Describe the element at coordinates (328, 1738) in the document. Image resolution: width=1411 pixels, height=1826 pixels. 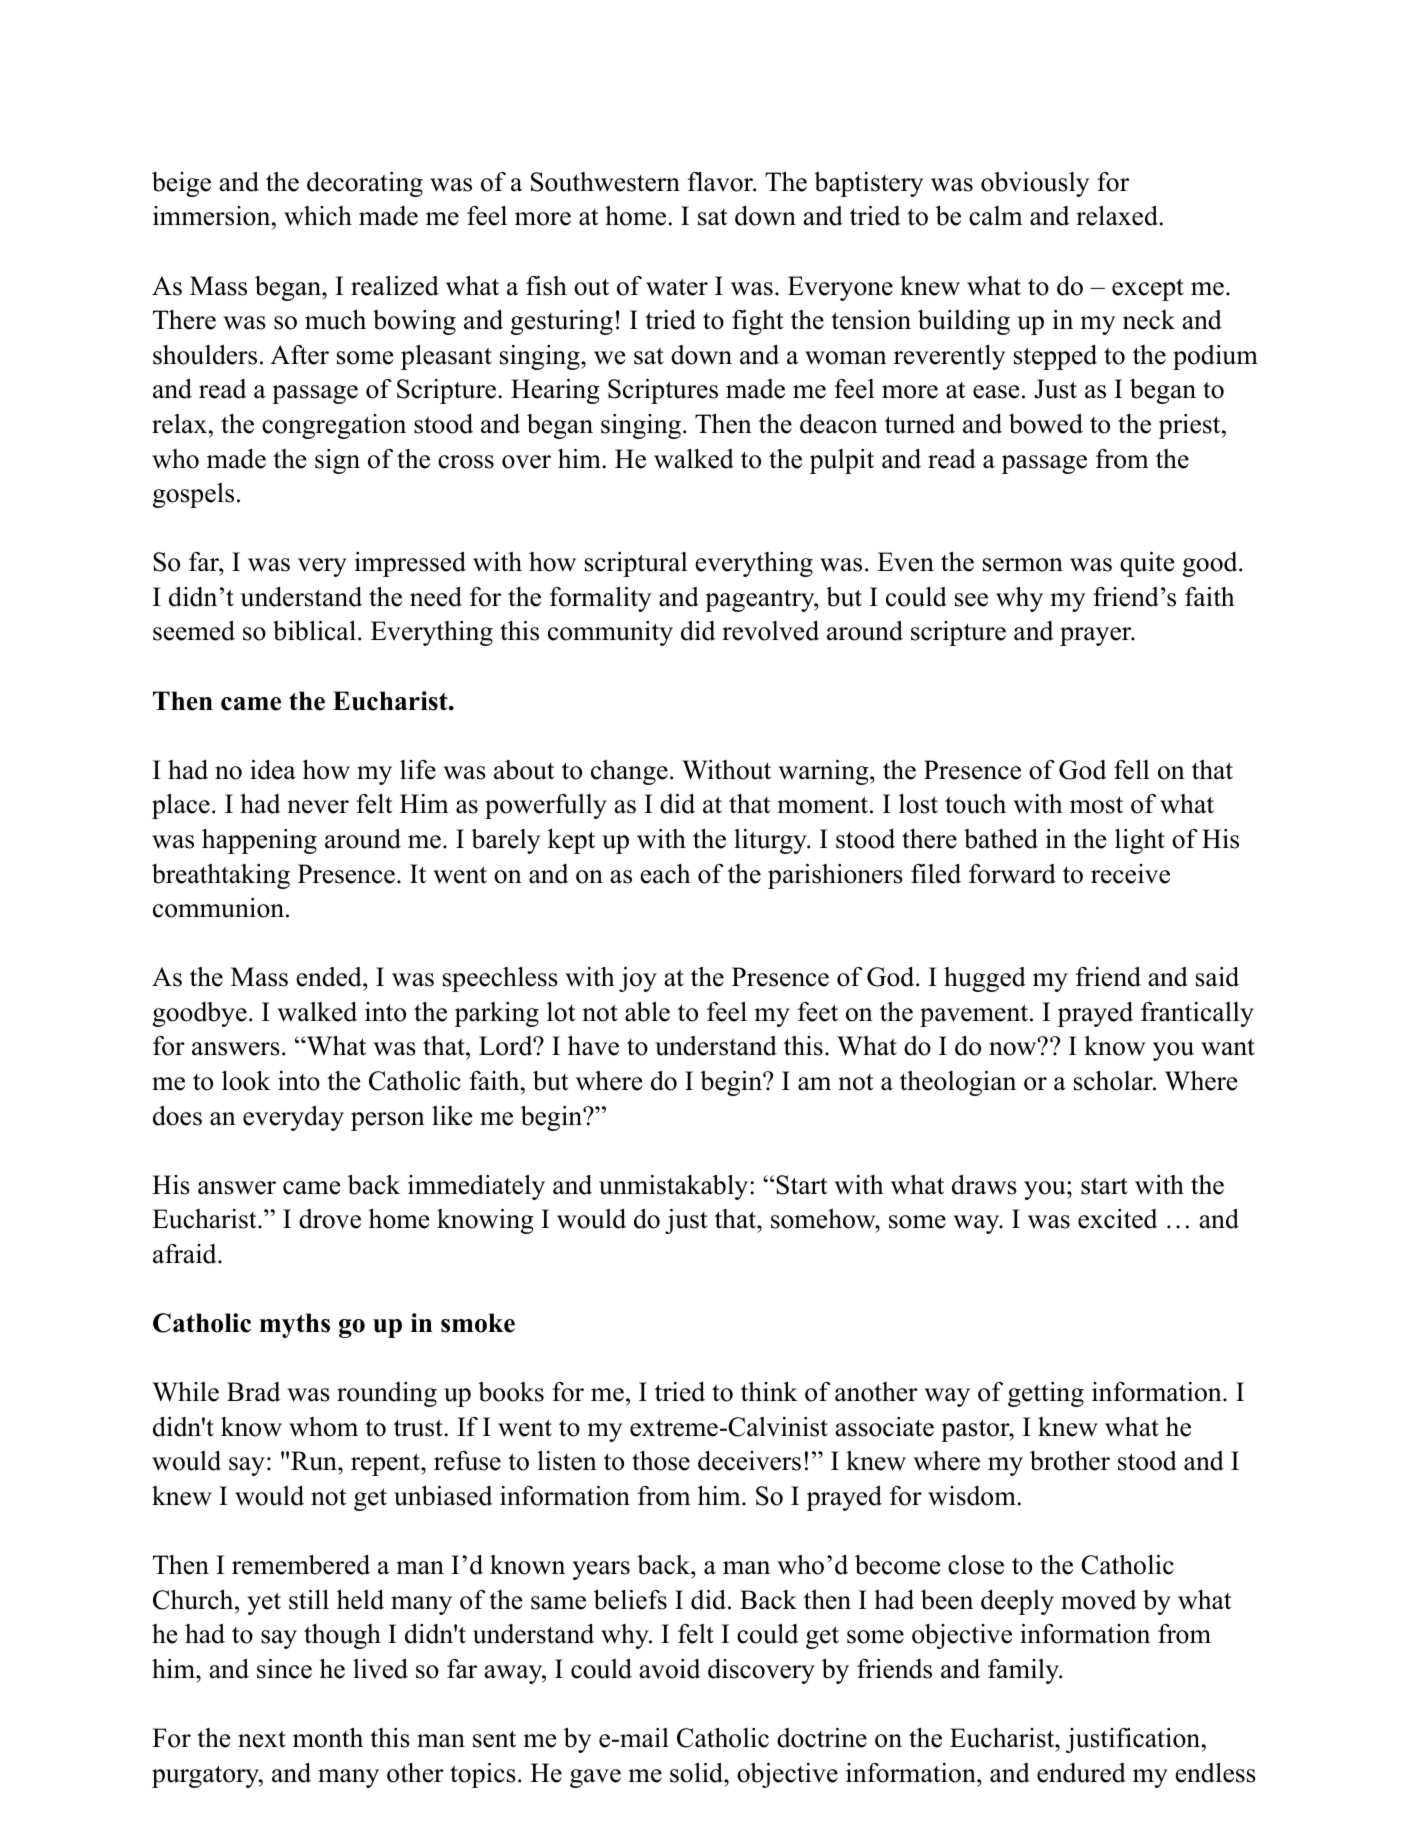
I see `month` at that location.
